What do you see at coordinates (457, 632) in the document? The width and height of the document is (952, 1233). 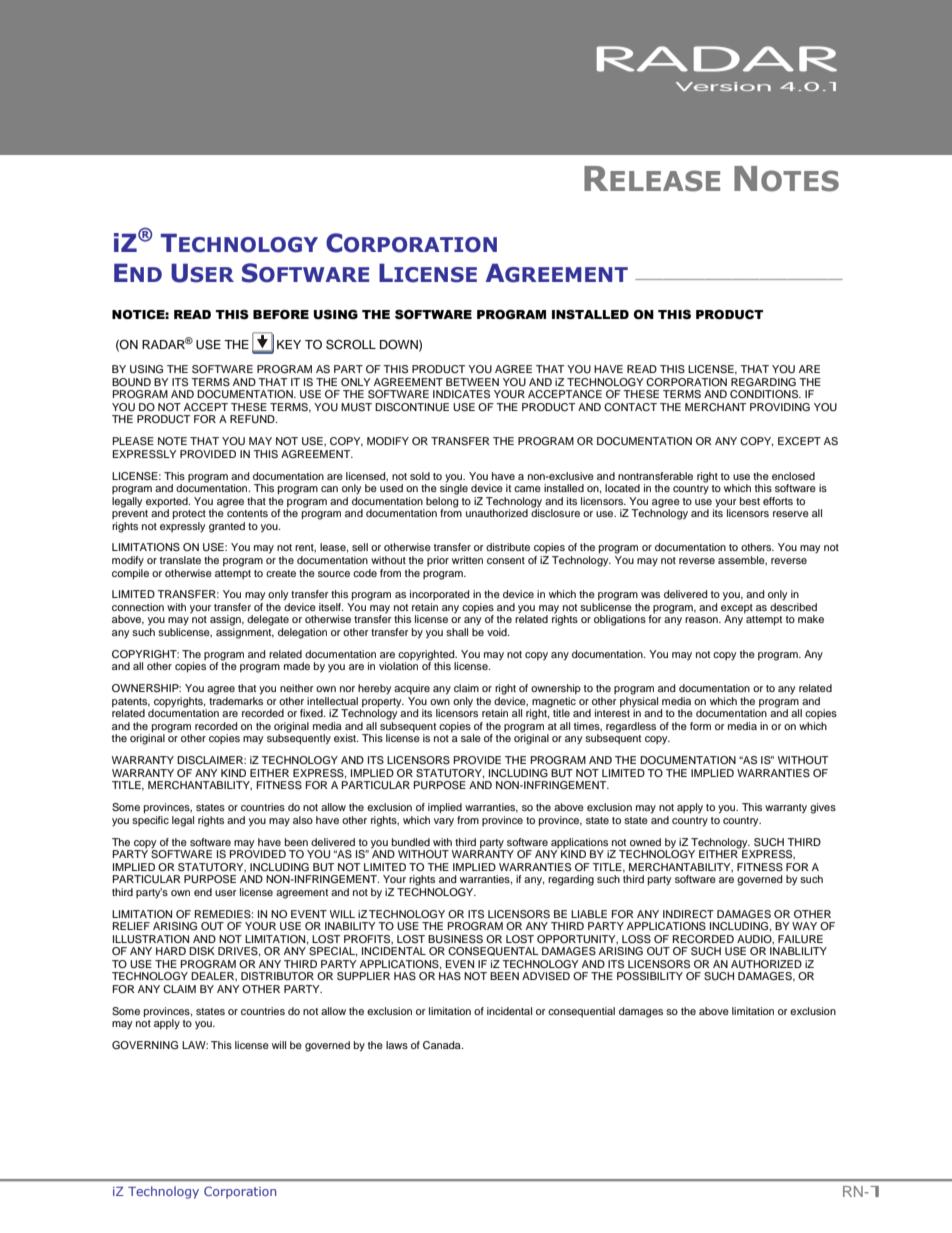 I see `shall` at bounding box center [457, 632].
